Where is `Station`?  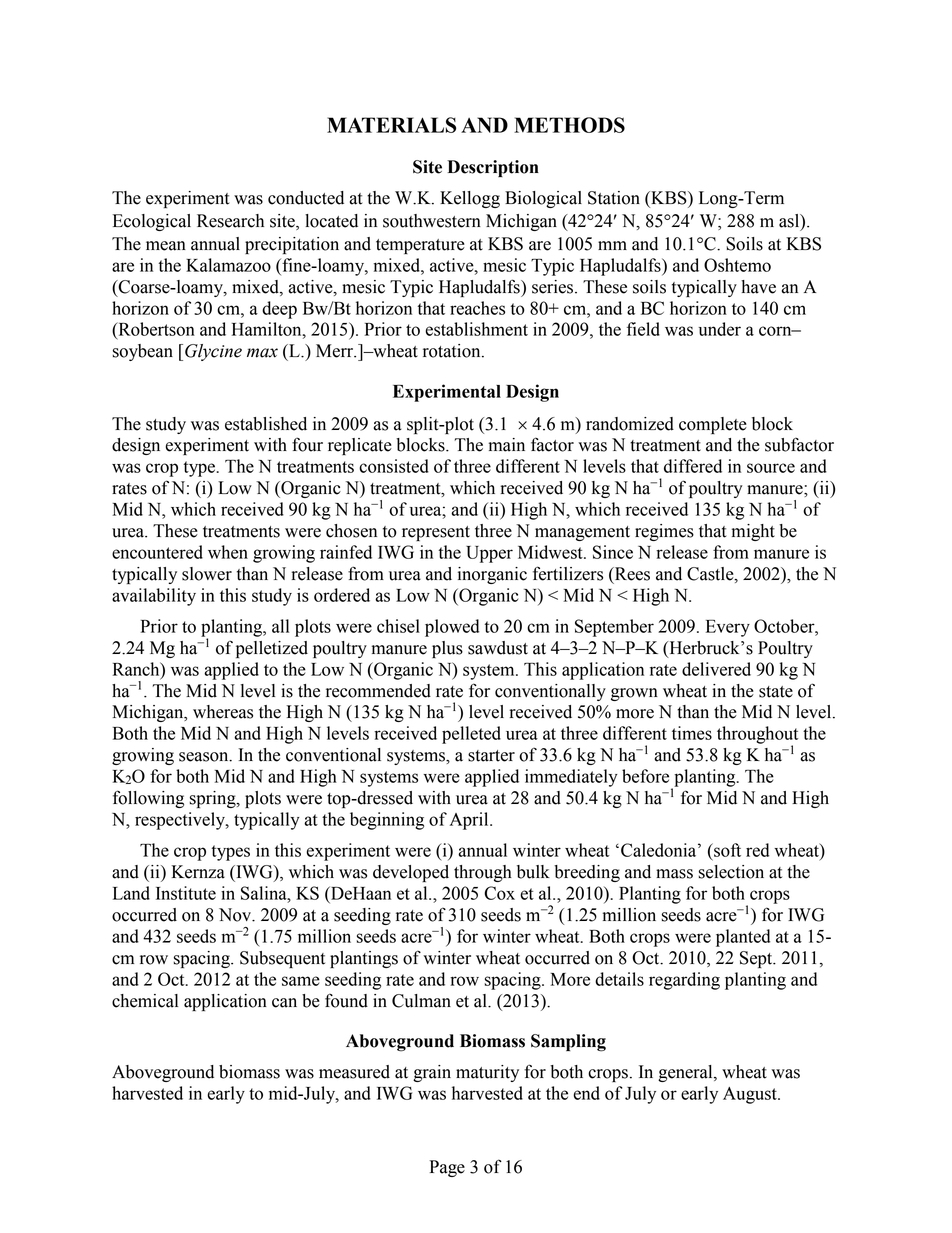 Station is located at coordinates (614, 198).
